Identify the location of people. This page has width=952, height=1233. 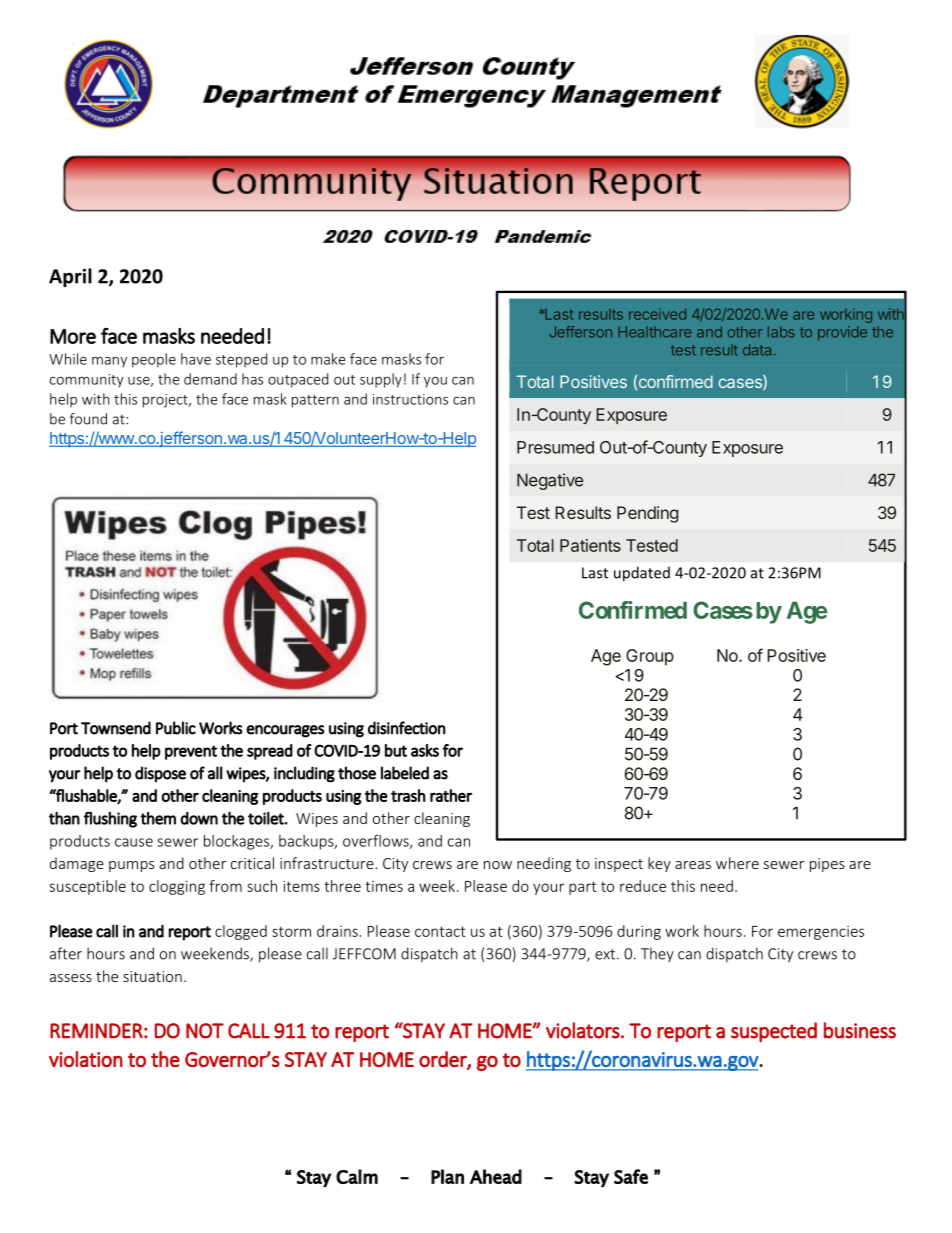
(154, 360).
